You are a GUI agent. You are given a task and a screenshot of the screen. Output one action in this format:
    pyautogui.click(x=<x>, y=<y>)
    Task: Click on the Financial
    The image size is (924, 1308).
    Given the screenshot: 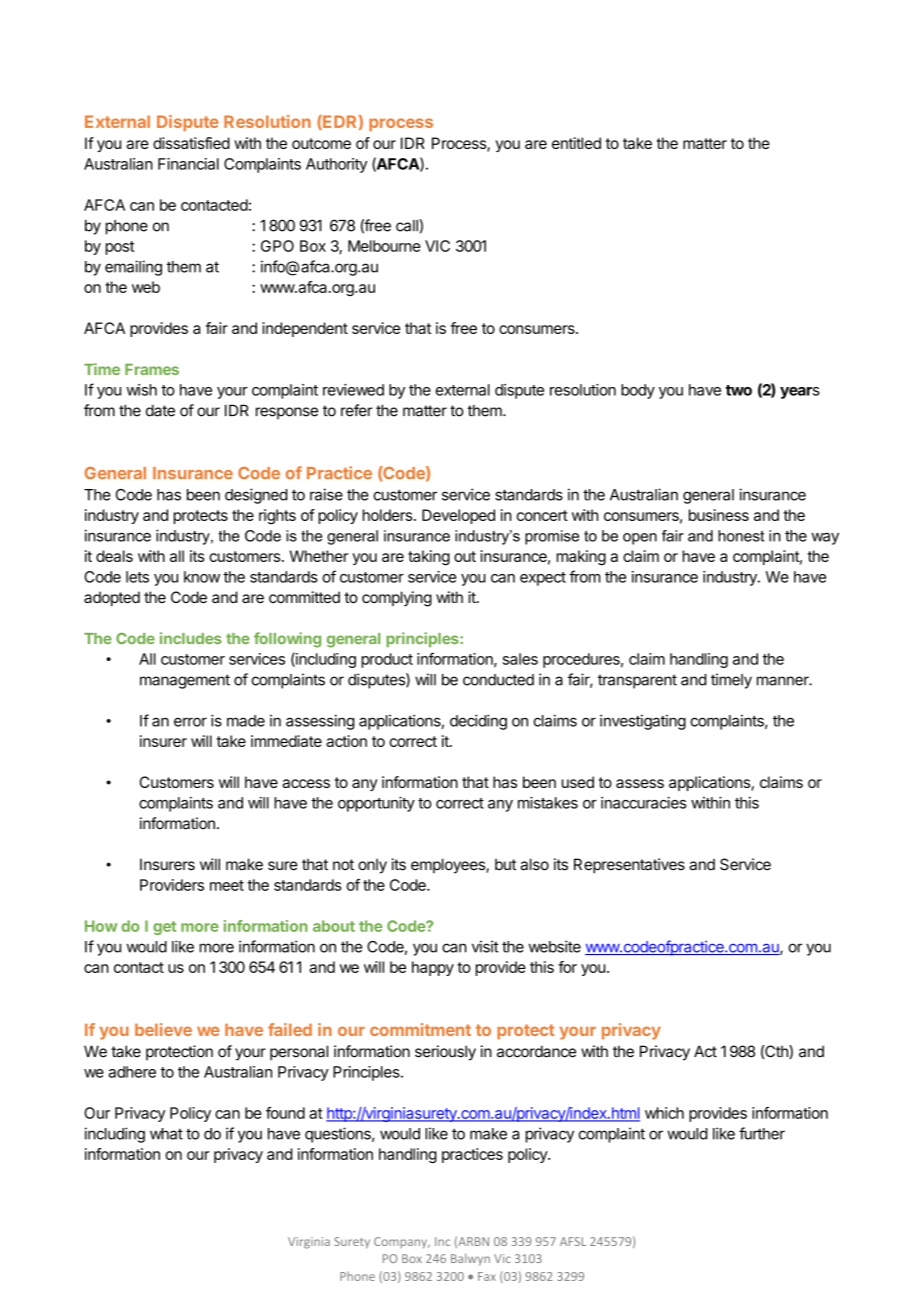 What is the action you would take?
    pyautogui.click(x=188, y=164)
